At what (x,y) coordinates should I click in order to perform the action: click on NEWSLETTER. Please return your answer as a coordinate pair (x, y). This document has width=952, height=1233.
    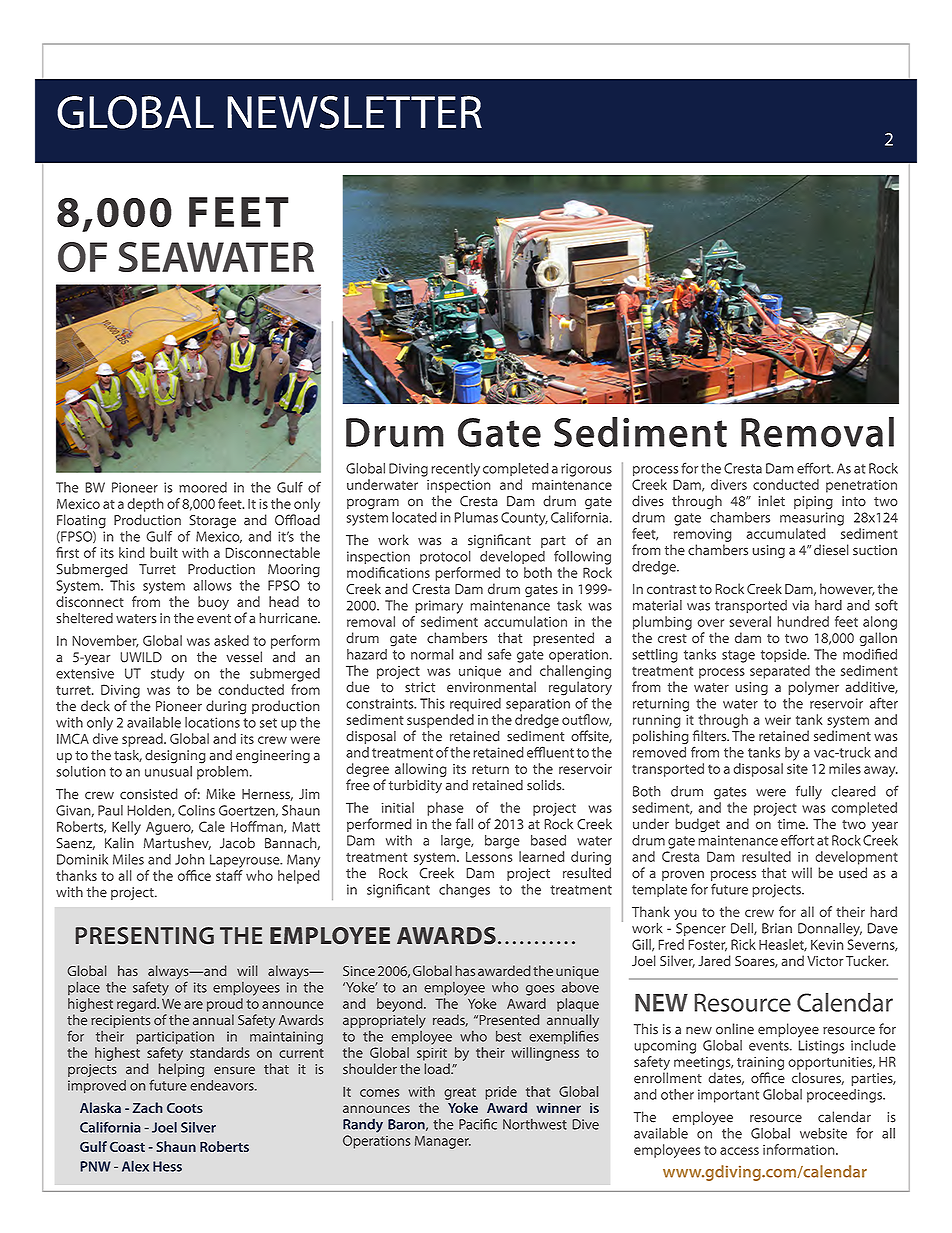
    Looking at the image, I should click on (354, 112).
